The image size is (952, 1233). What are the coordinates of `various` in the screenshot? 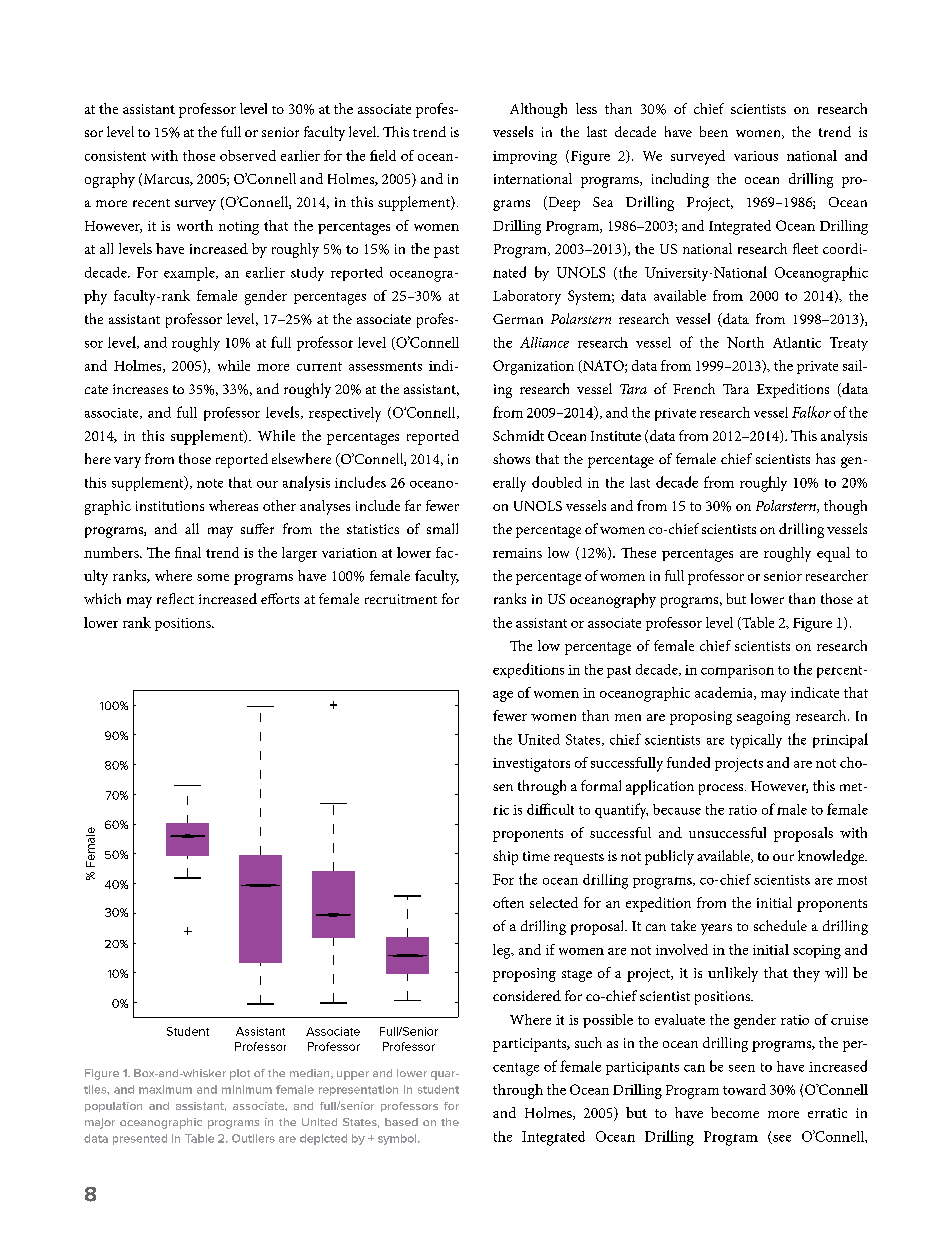 It's located at (756, 156).
